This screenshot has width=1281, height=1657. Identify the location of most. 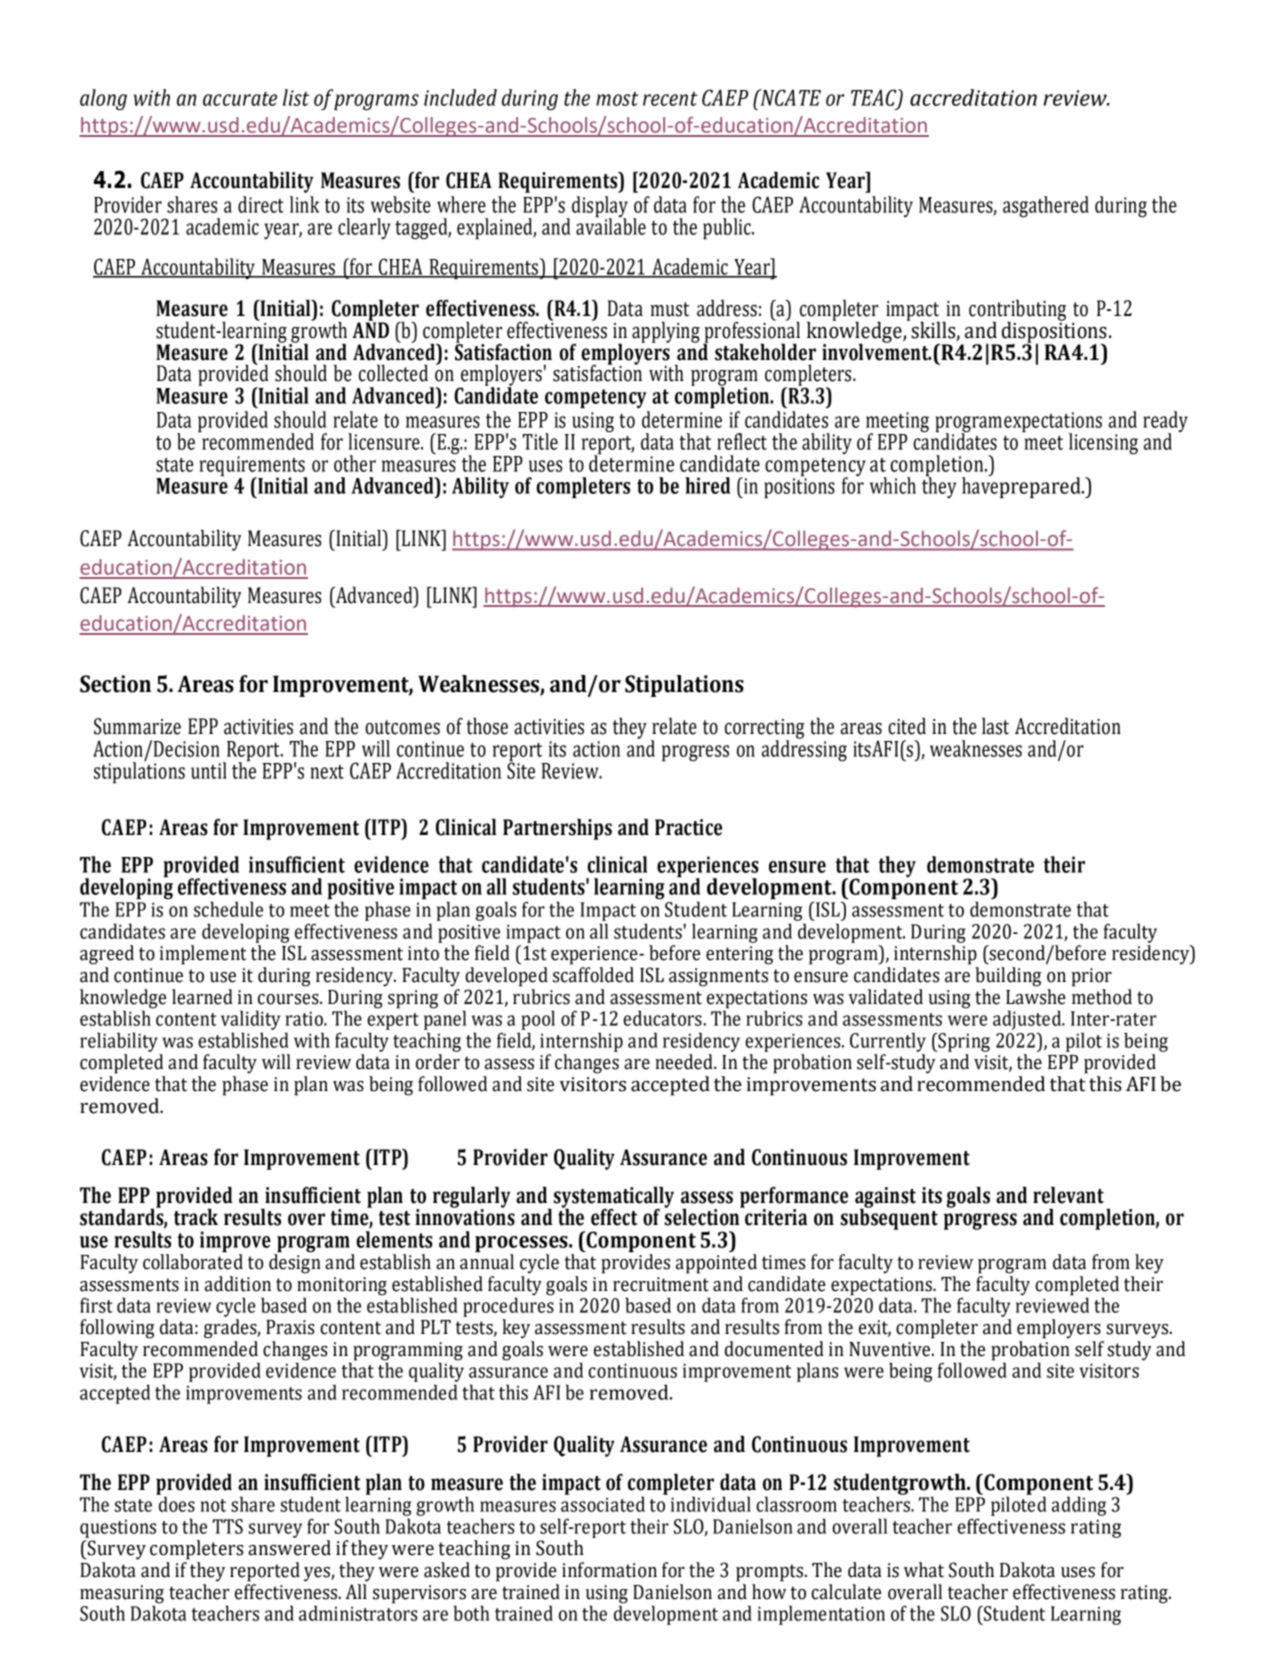
(617, 99).
